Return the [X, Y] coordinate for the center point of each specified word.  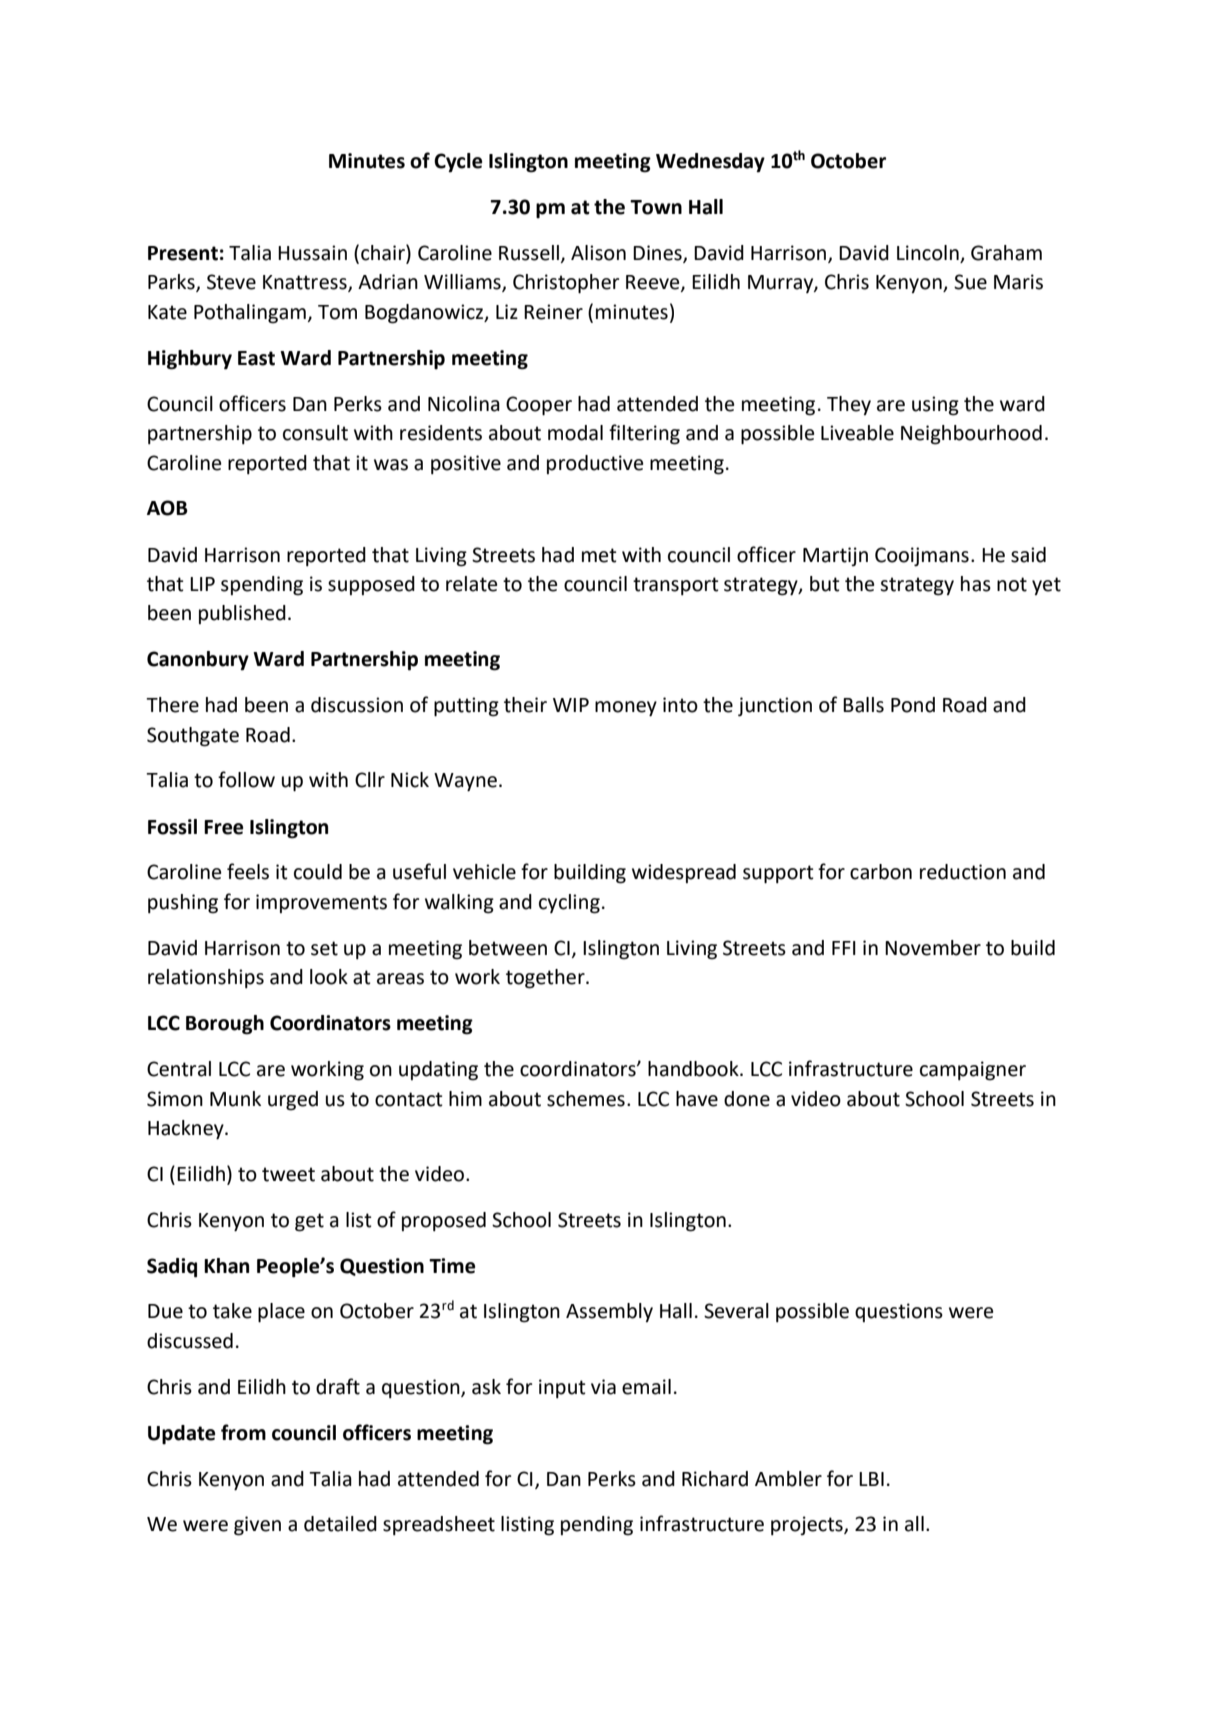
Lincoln [928, 253]
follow [246, 779]
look [329, 977]
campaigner [973, 1071]
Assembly [609, 1312]
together [546, 979]
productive [595, 464]
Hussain [312, 253]
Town [656, 207]
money [626, 709]
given [257, 1526]
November [933, 948]
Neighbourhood [971, 435]
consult [315, 433]
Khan [226, 1266]
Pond [913, 705]
